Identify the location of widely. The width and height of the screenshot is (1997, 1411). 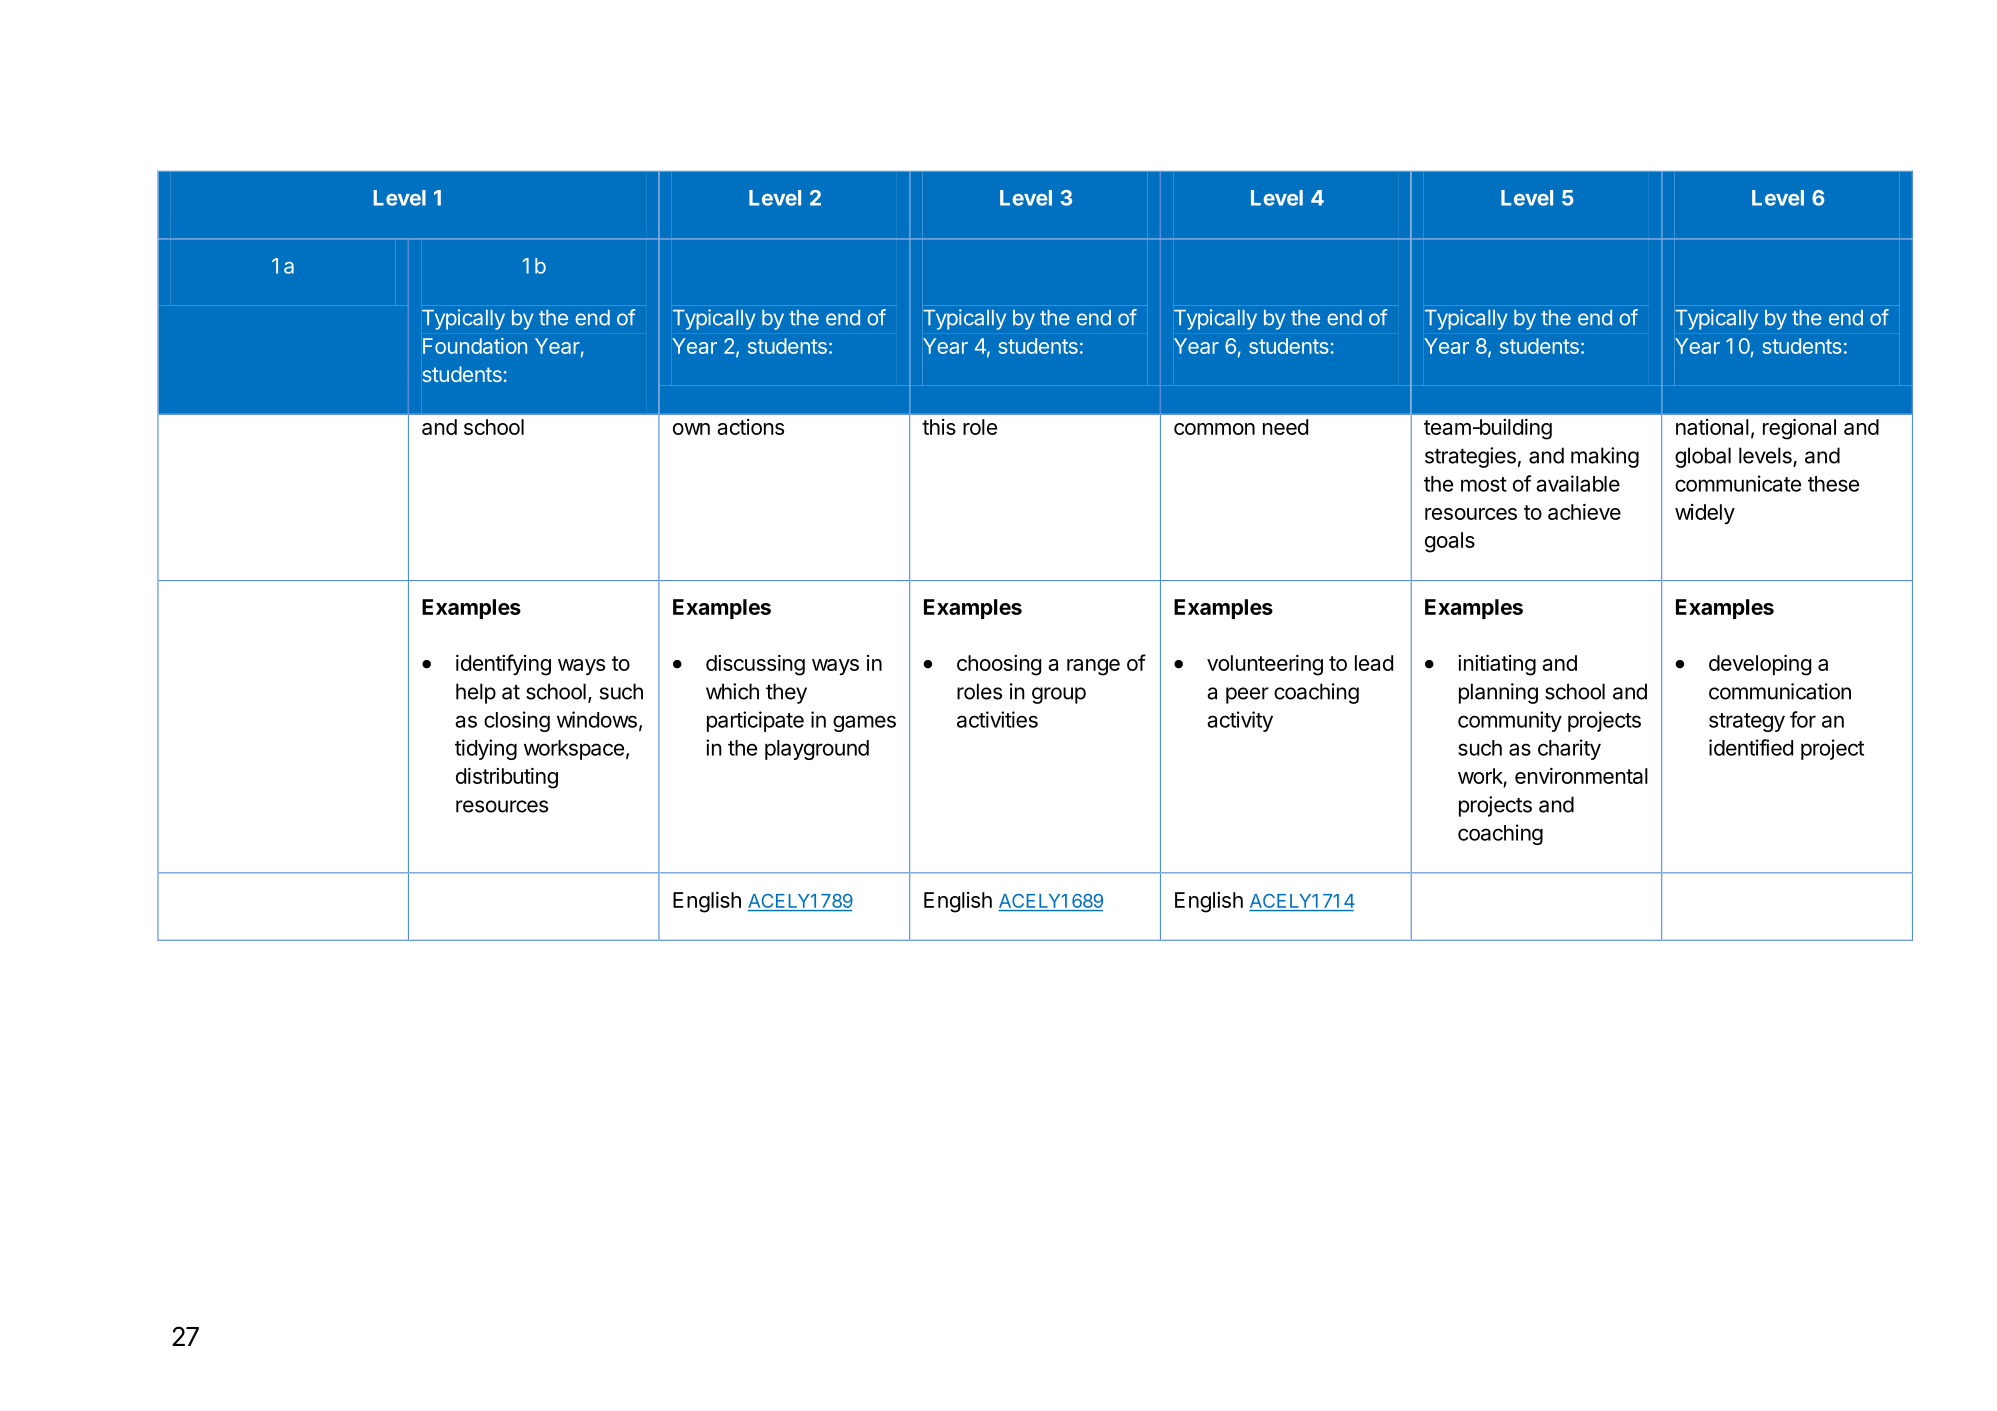
(1705, 514).
